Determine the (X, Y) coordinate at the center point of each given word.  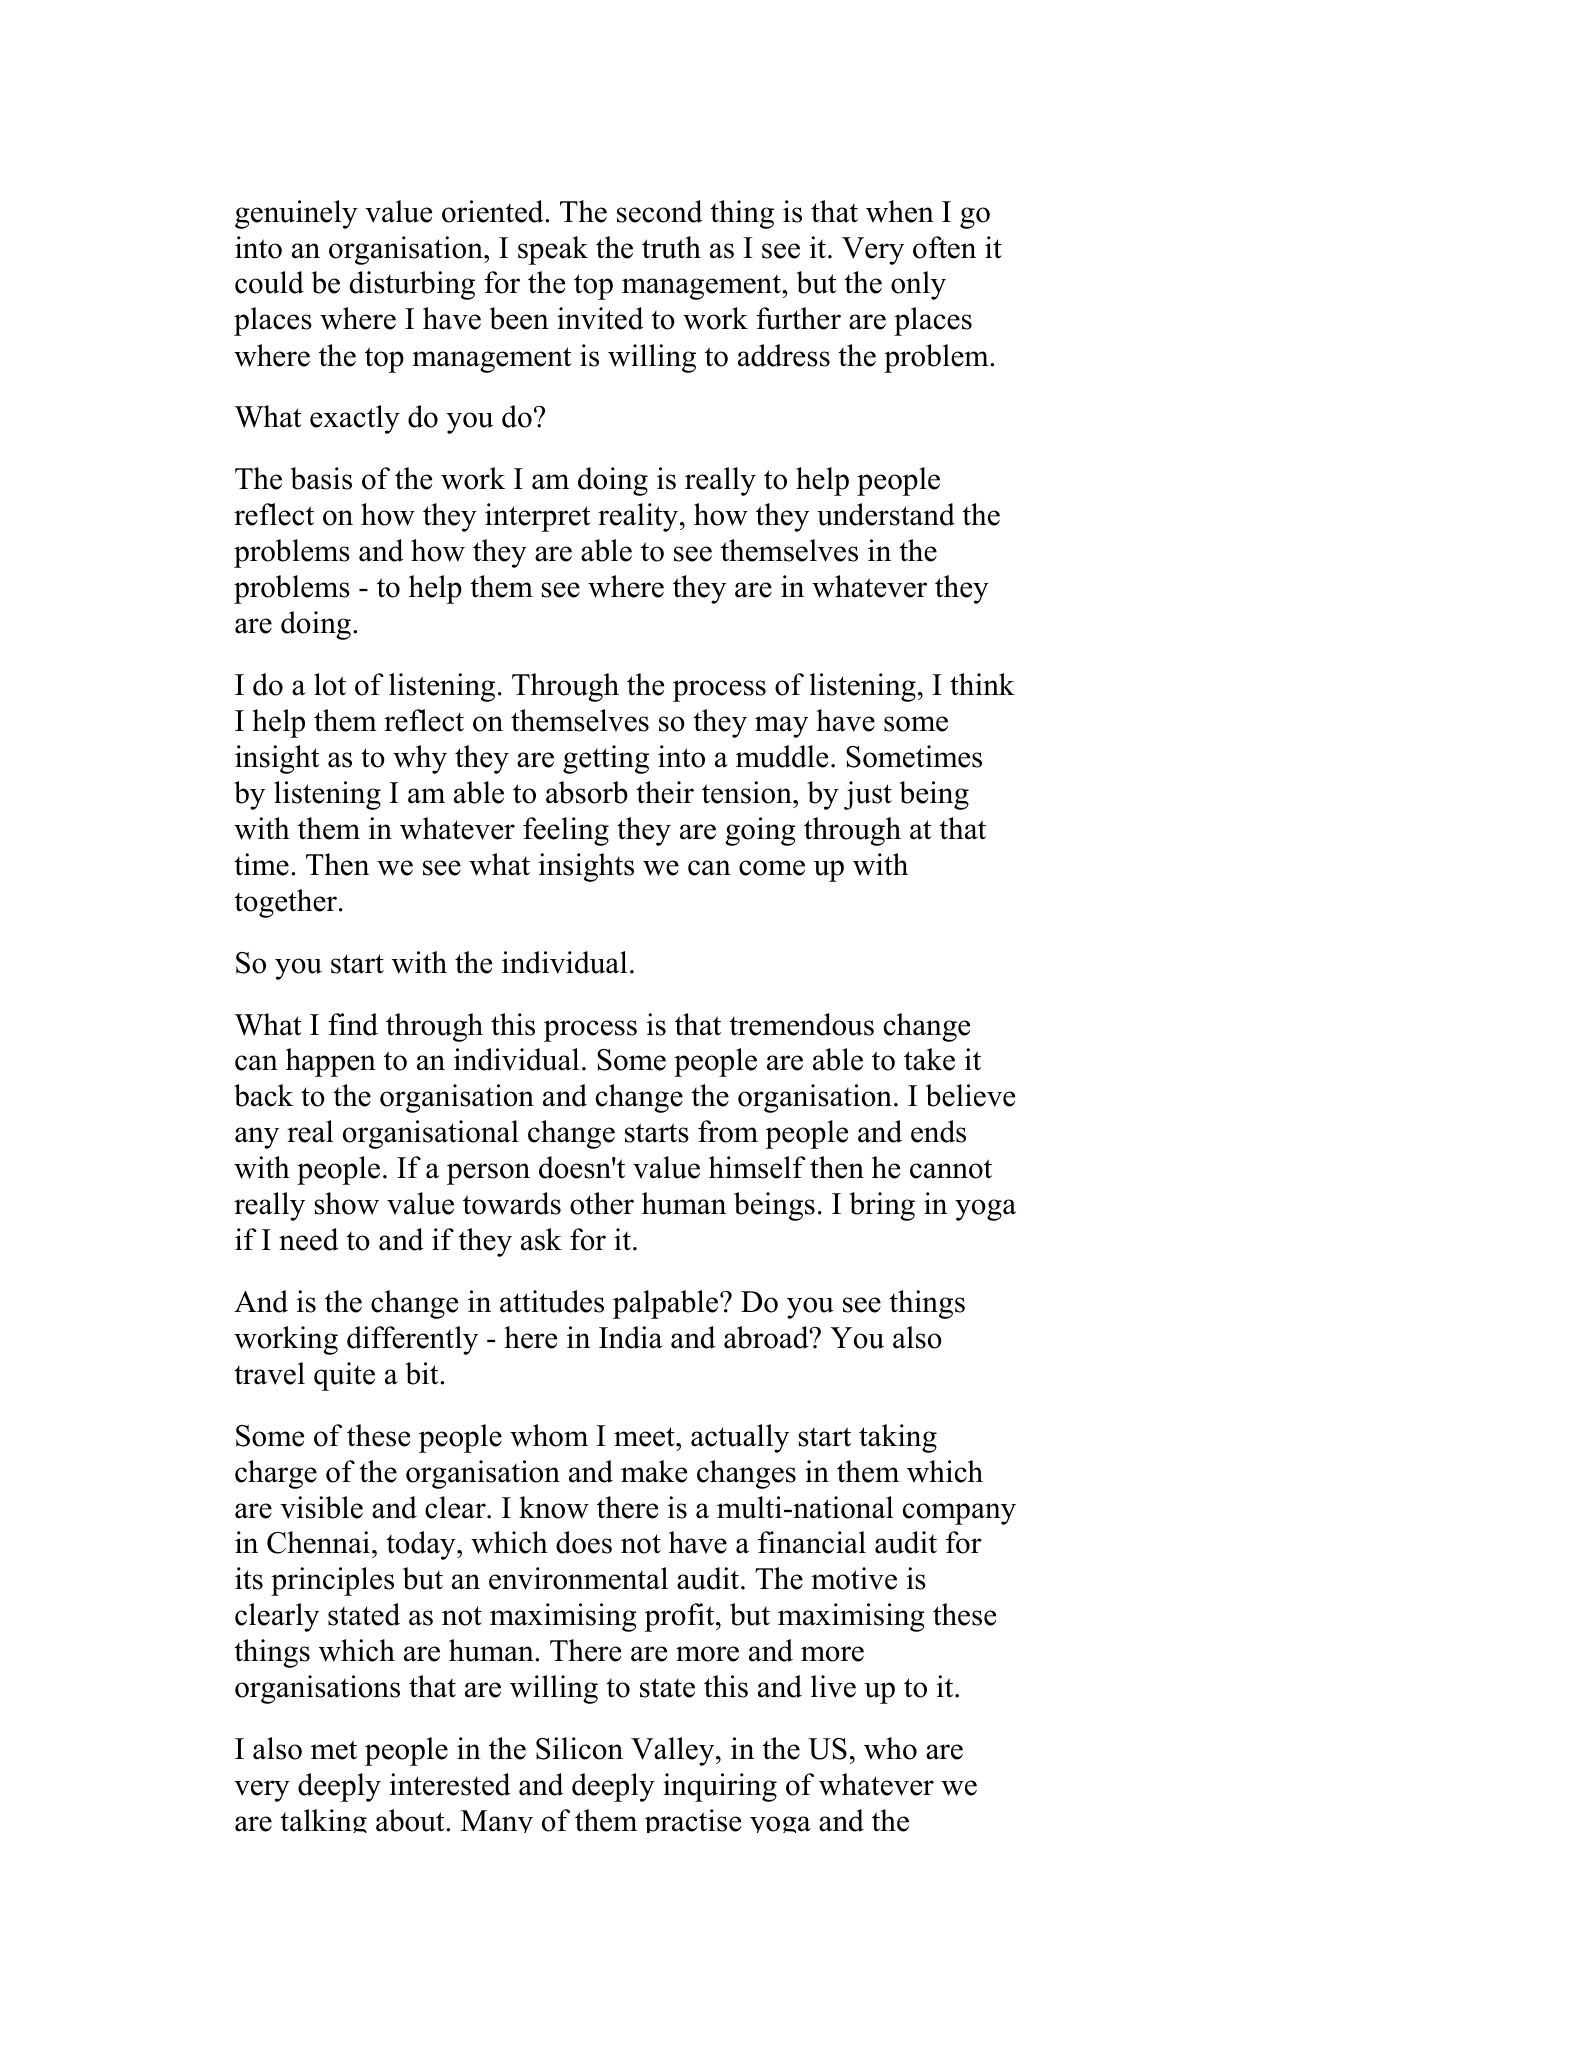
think (982, 684)
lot (330, 684)
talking (323, 1821)
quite (344, 1376)
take (929, 1059)
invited (600, 318)
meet (645, 1437)
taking (898, 1438)
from (728, 1131)
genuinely (296, 214)
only (918, 285)
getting (606, 759)
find (353, 1024)
